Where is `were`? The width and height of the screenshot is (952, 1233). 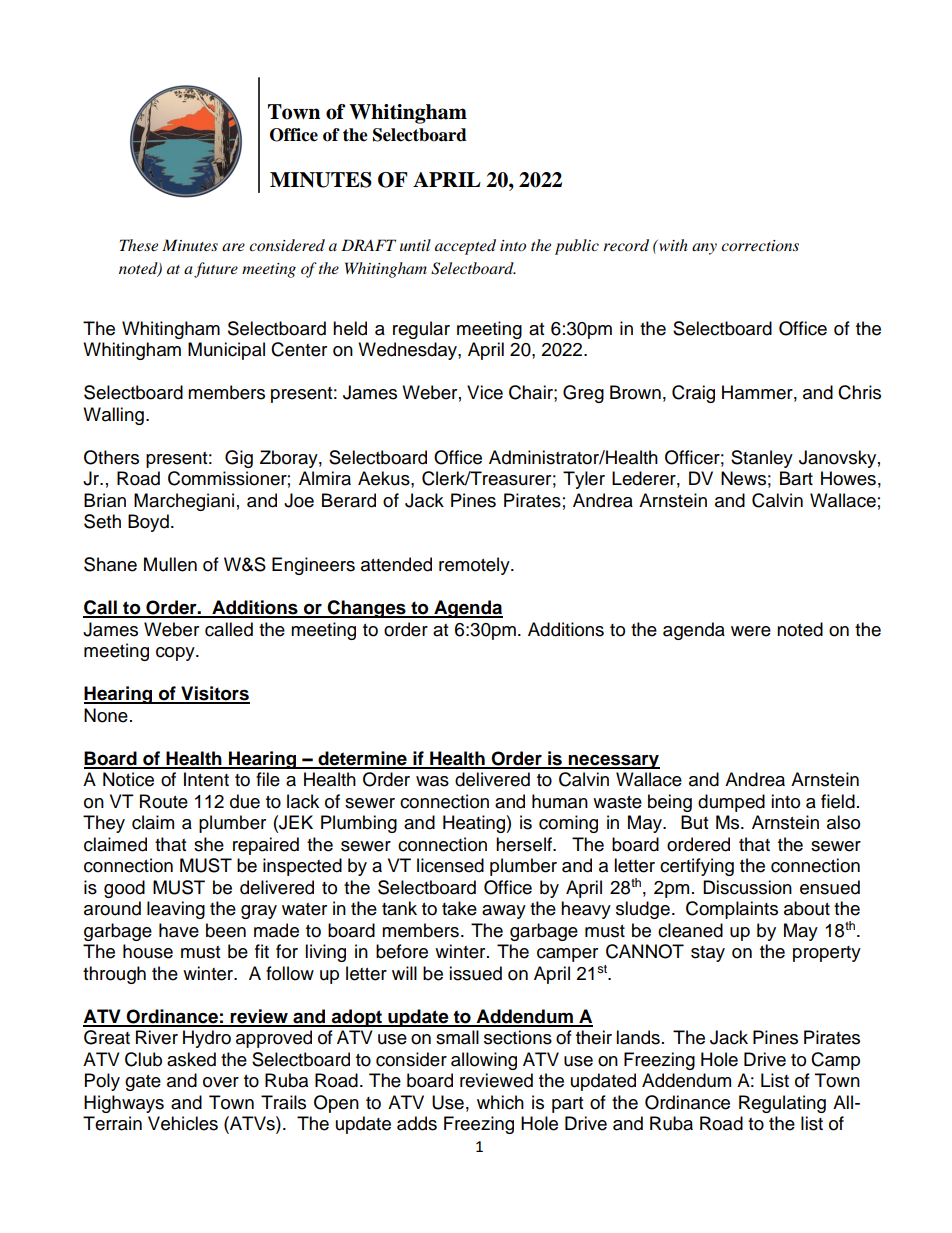 were is located at coordinates (751, 631).
